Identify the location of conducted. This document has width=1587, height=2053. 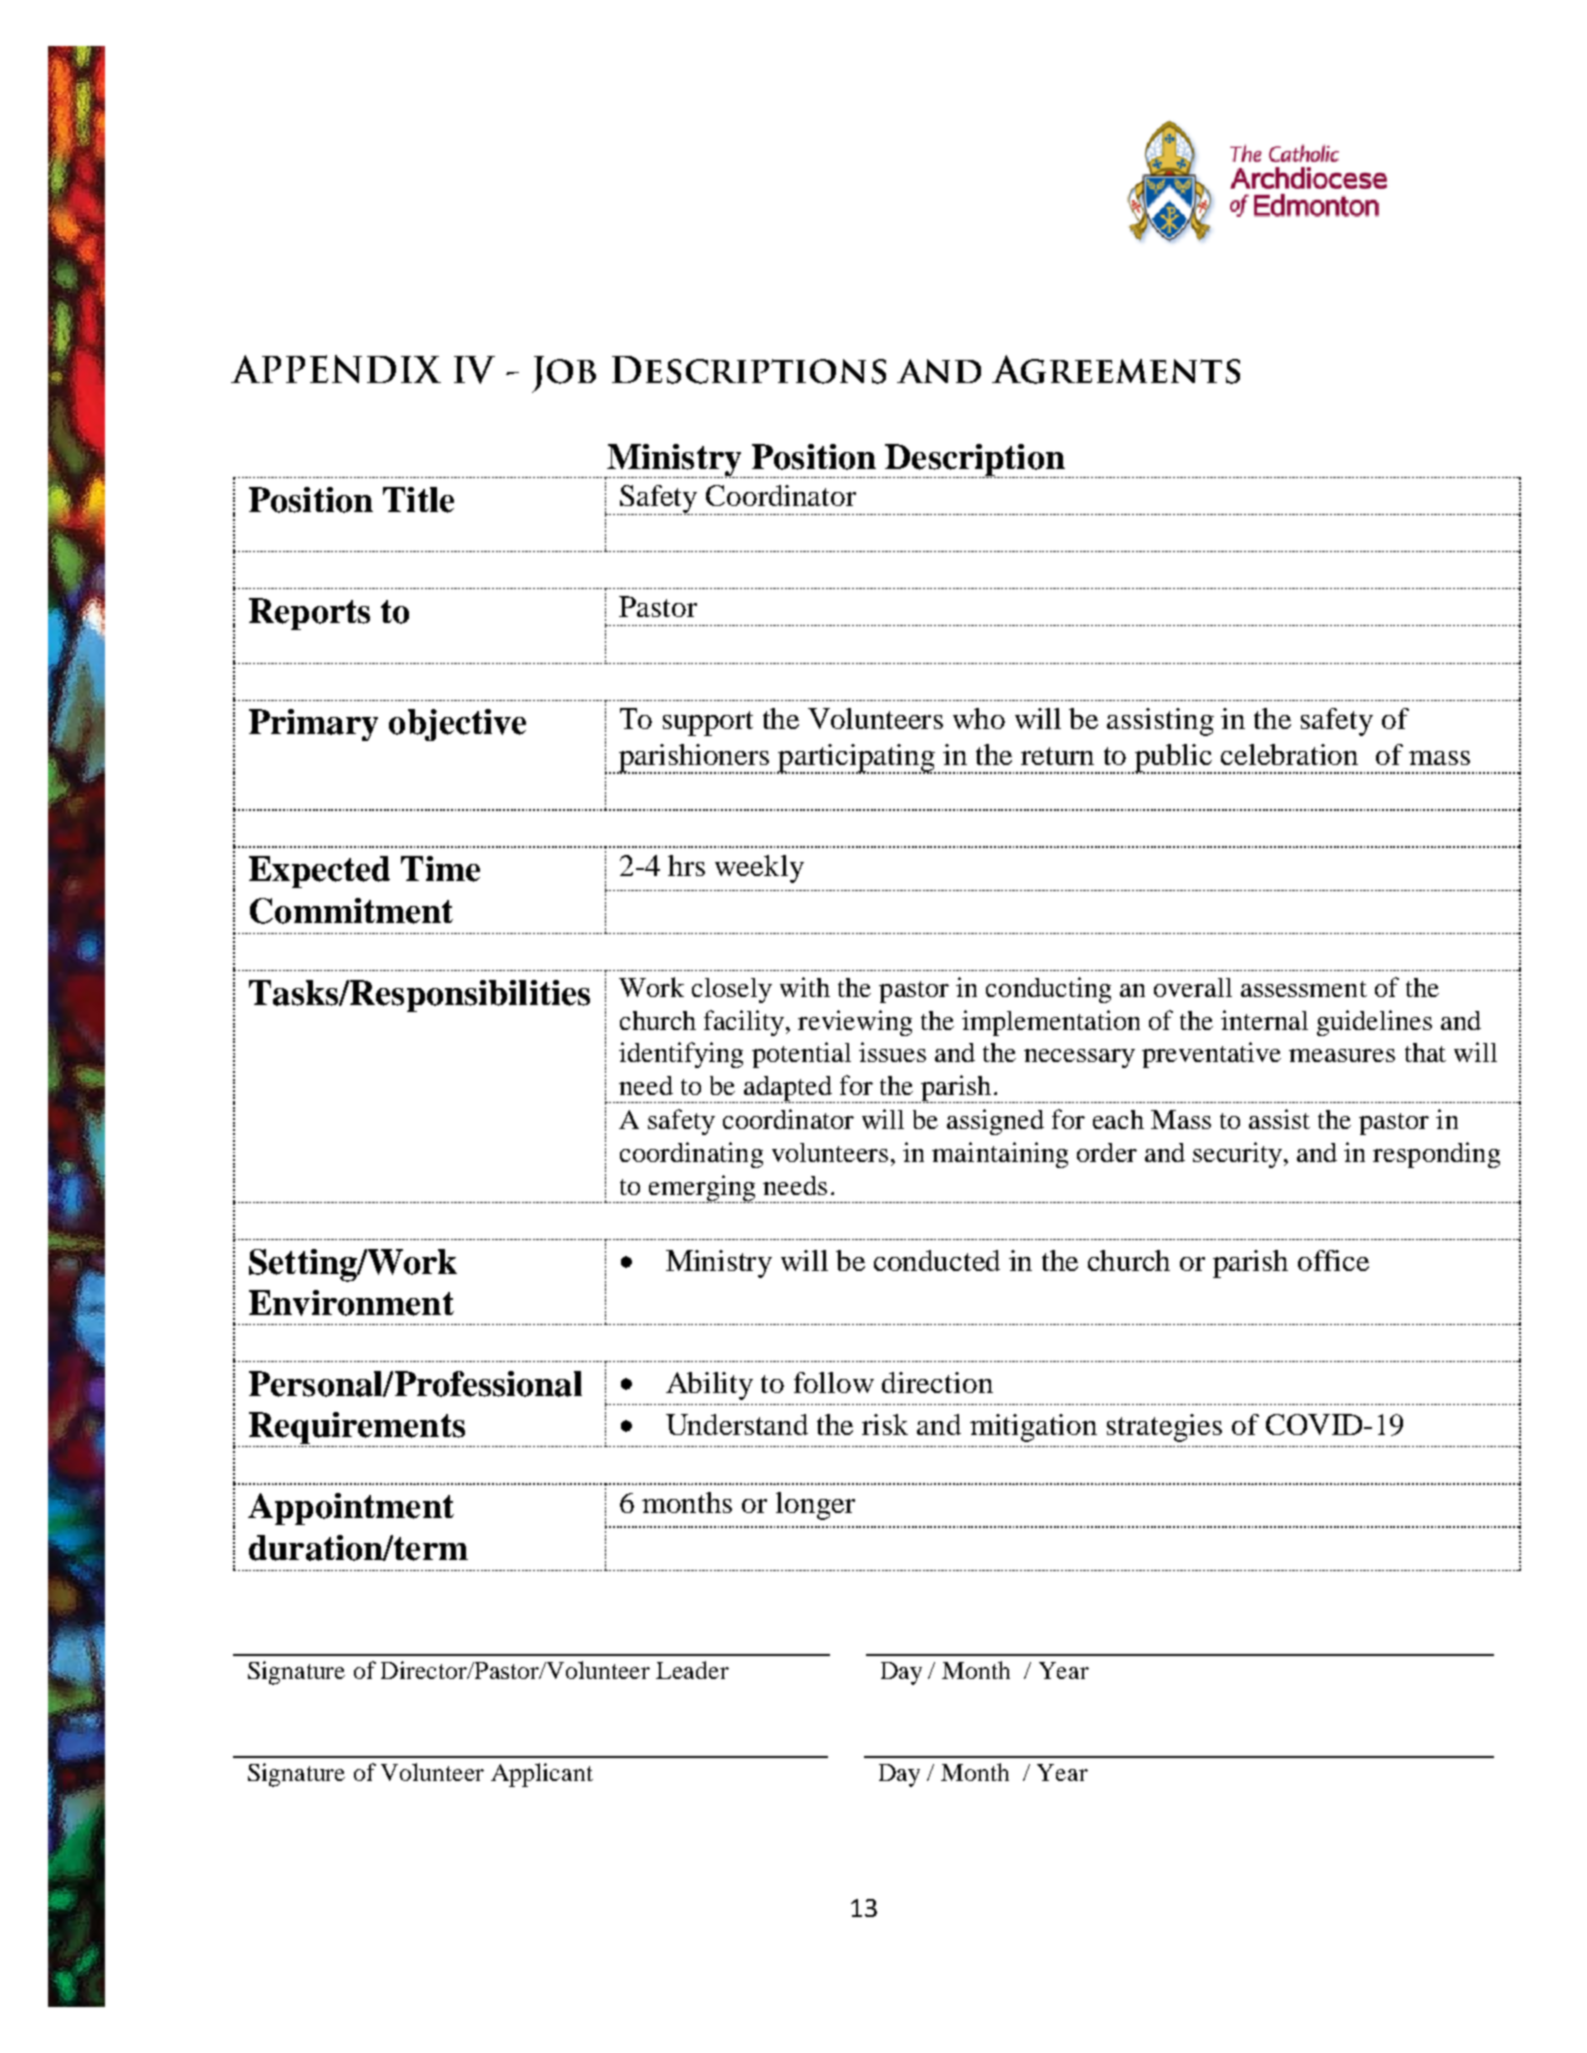
(937, 1260).
